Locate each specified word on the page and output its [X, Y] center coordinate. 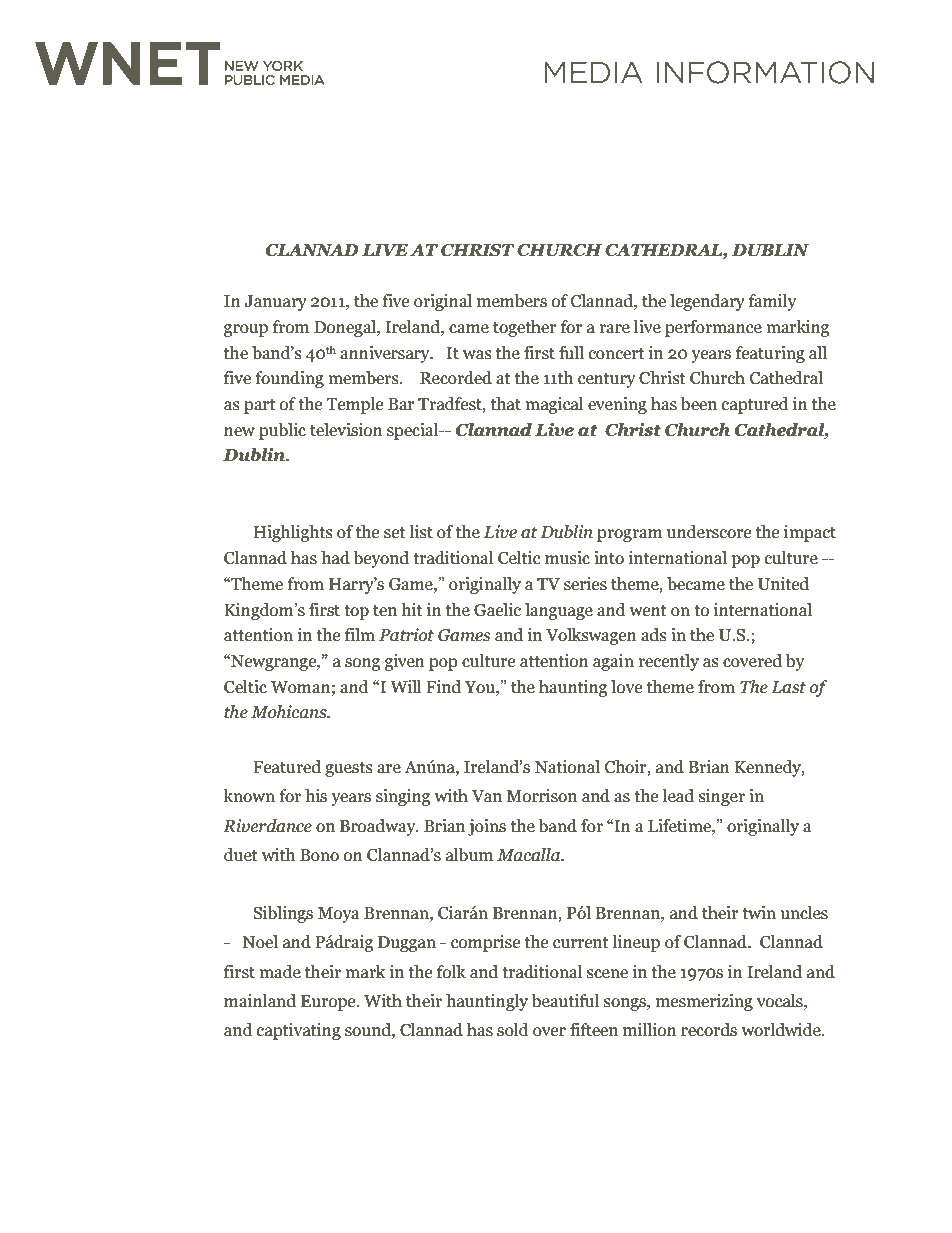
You [481, 687]
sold [513, 1030]
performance [713, 328]
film [360, 634]
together [525, 328]
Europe [329, 1003]
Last [788, 687]
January [275, 303]
